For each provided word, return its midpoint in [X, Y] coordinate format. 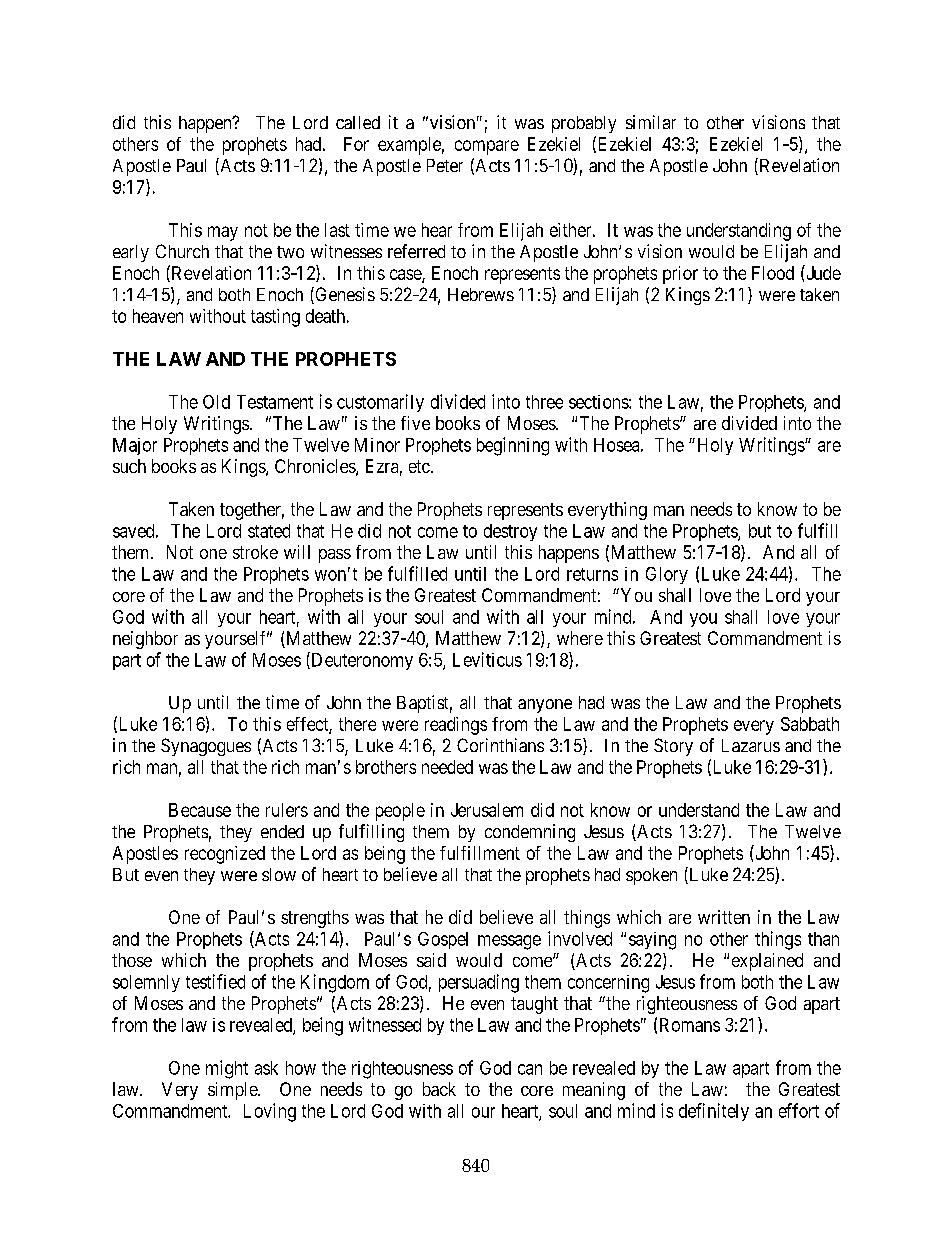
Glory [667, 575]
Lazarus [751, 745]
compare [487, 147]
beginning [513, 446]
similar [651, 122]
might [227, 1069]
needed [447, 767]
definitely [714, 1112]
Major [135, 446]
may [223, 233]
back [439, 1089]
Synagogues [206, 747]
